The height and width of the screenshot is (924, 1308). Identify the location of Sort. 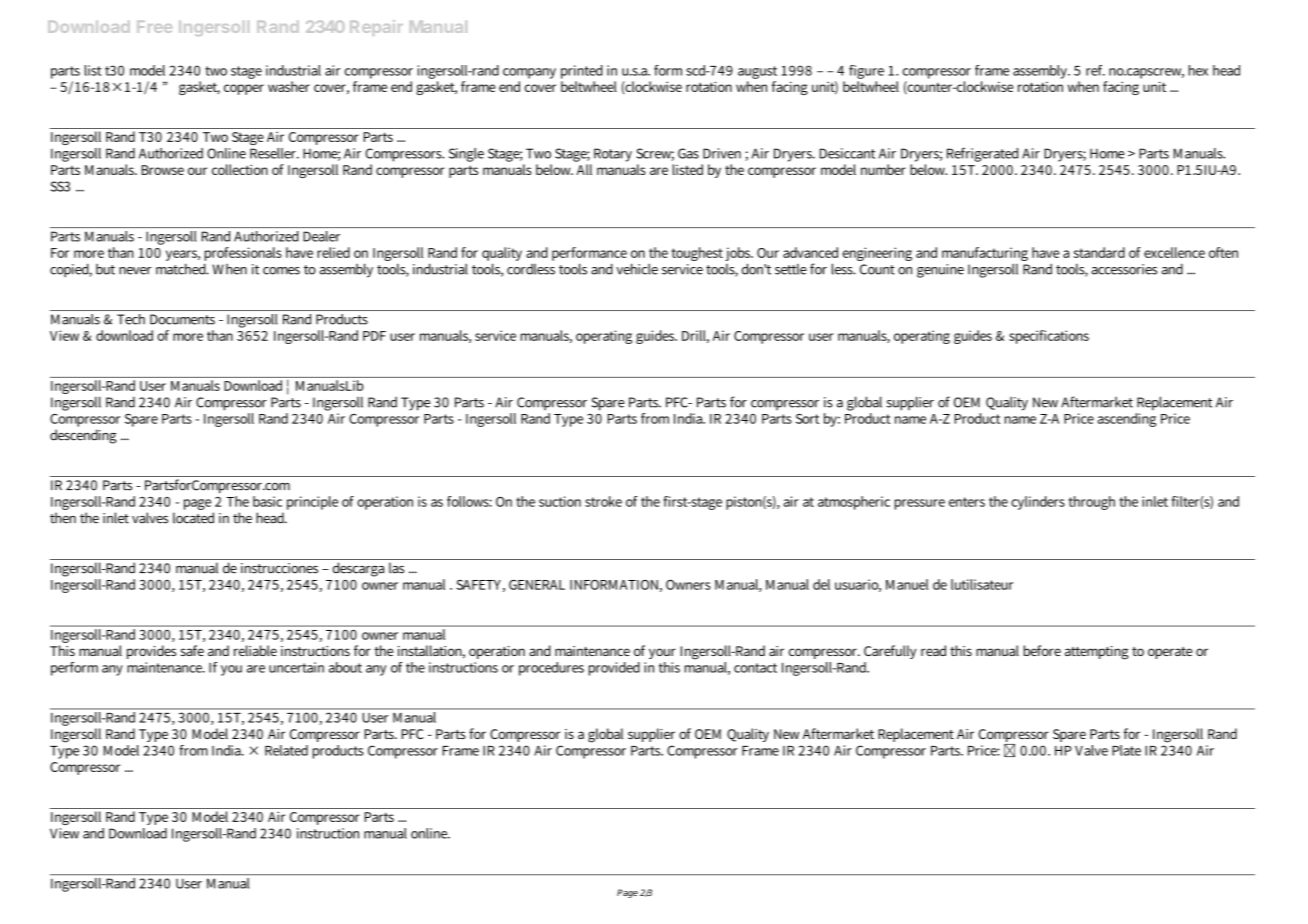
(807, 419).
